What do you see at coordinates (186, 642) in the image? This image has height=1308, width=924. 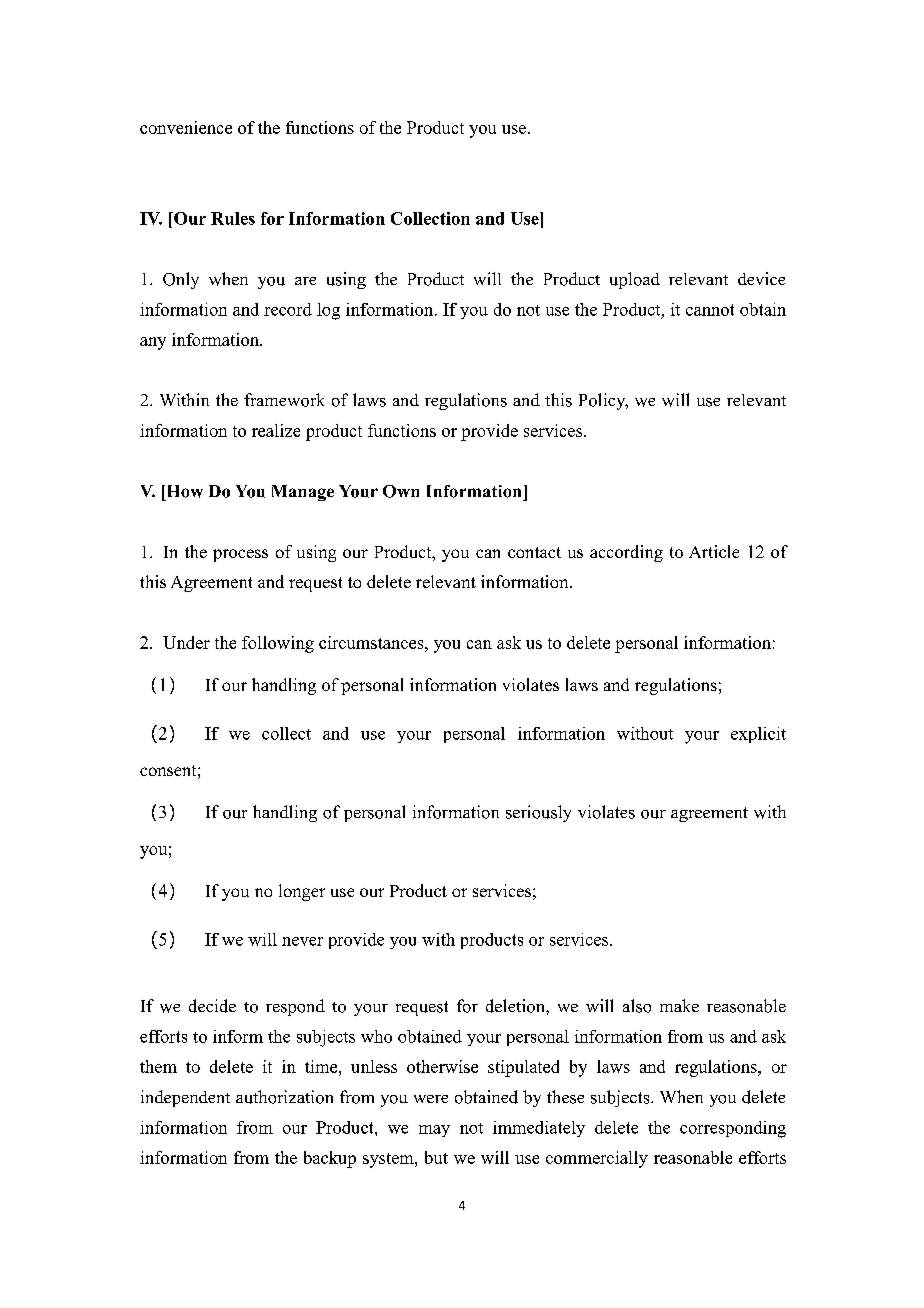 I see `Under` at bounding box center [186, 642].
